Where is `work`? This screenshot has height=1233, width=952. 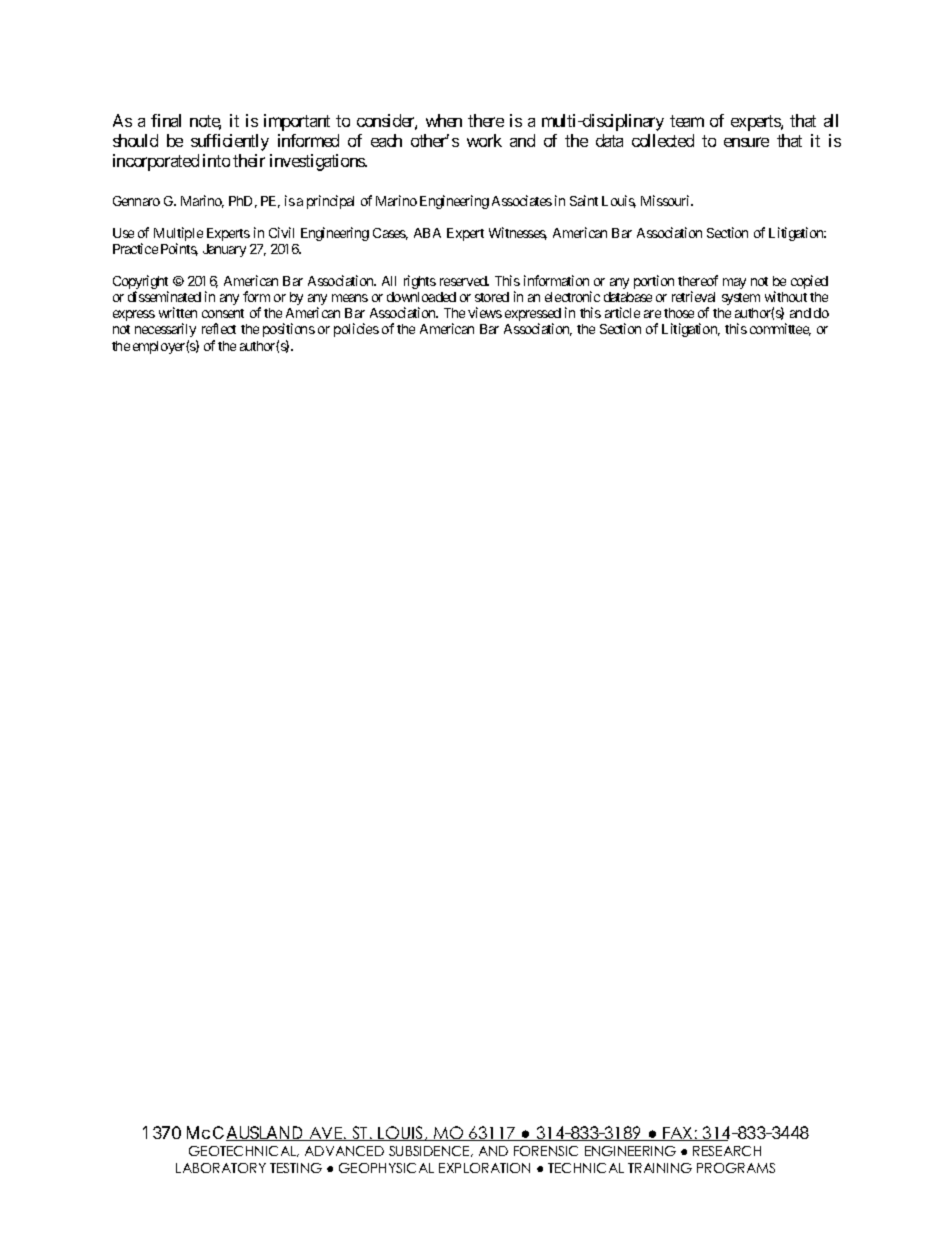
work is located at coordinates (484, 140).
